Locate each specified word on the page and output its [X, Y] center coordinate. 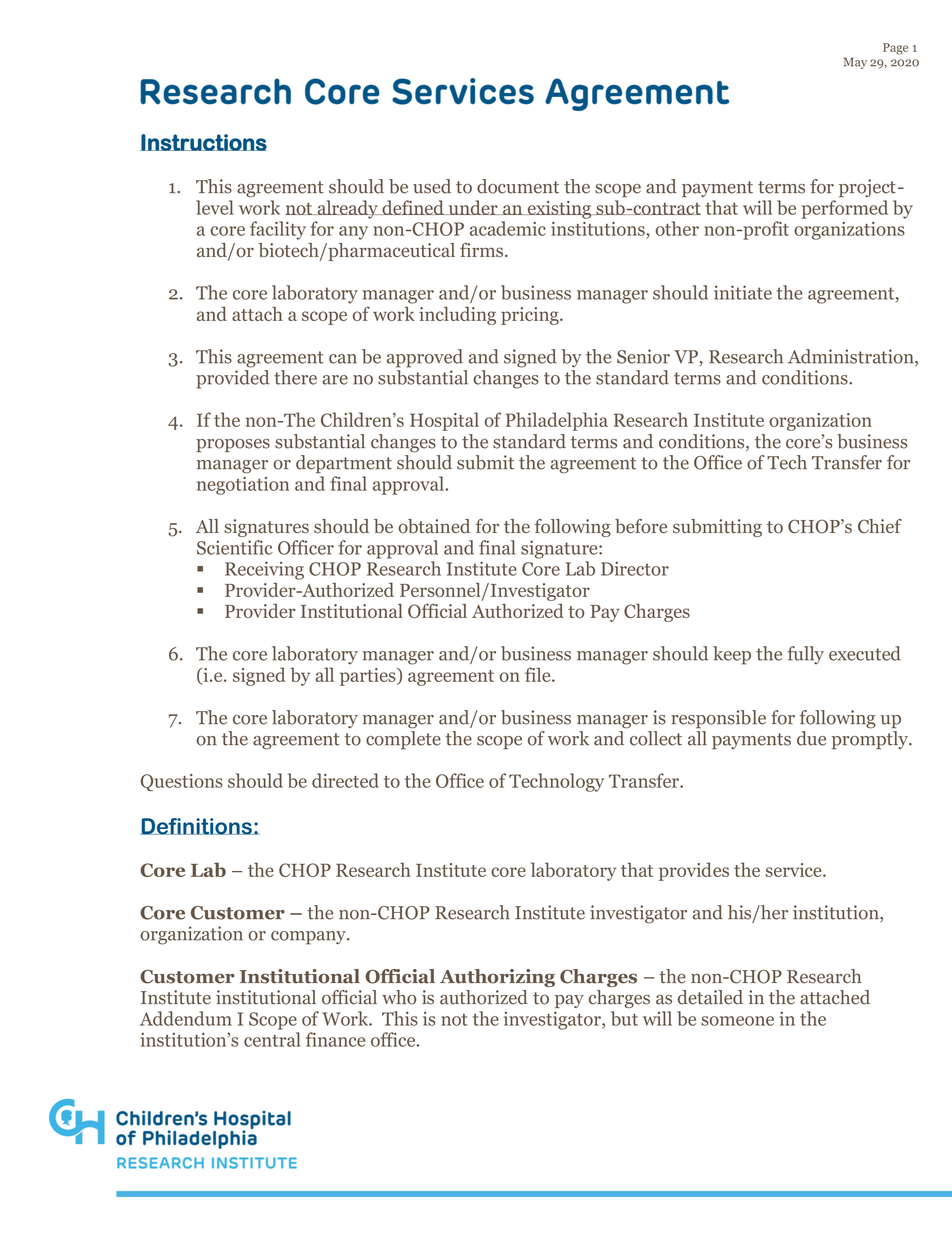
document [518, 186]
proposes [233, 446]
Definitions [197, 826]
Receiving [264, 570]
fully [805, 655]
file [539, 674]
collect [656, 738]
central [272, 1039]
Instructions [203, 142]
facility [278, 230]
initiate [743, 292]
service [795, 870]
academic [508, 228]
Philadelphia [557, 421]
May [855, 63]
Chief [880, 526]
